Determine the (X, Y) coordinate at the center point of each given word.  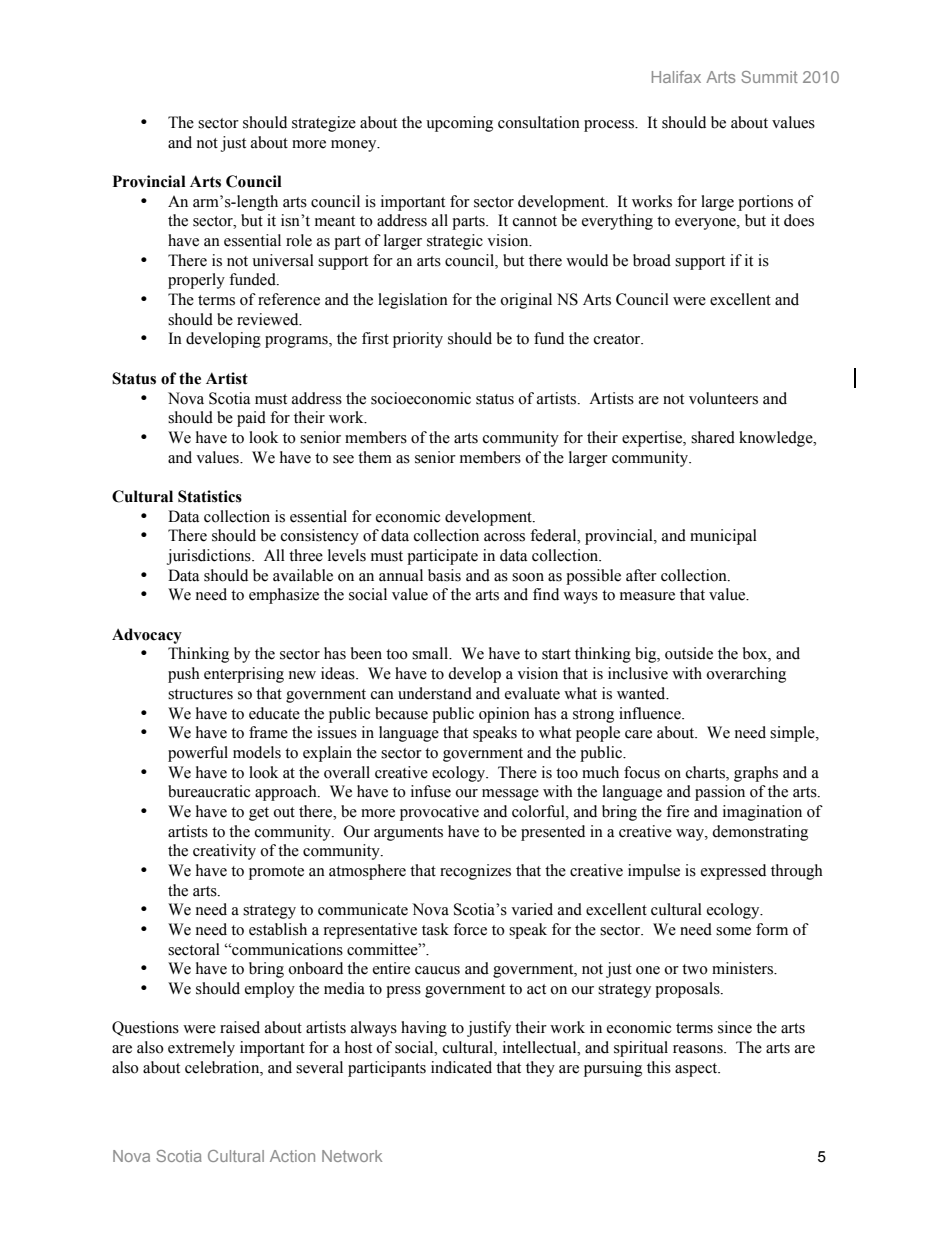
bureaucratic (209, 791)
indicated (461, 1067)
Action (292, 1156)
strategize (324, 124)
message (510, 795)
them (375, 457)
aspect (697, 1070)
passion (720, 793)
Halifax (676, 77)
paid (251, 419)
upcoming (459, 124)
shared (713, 437)
